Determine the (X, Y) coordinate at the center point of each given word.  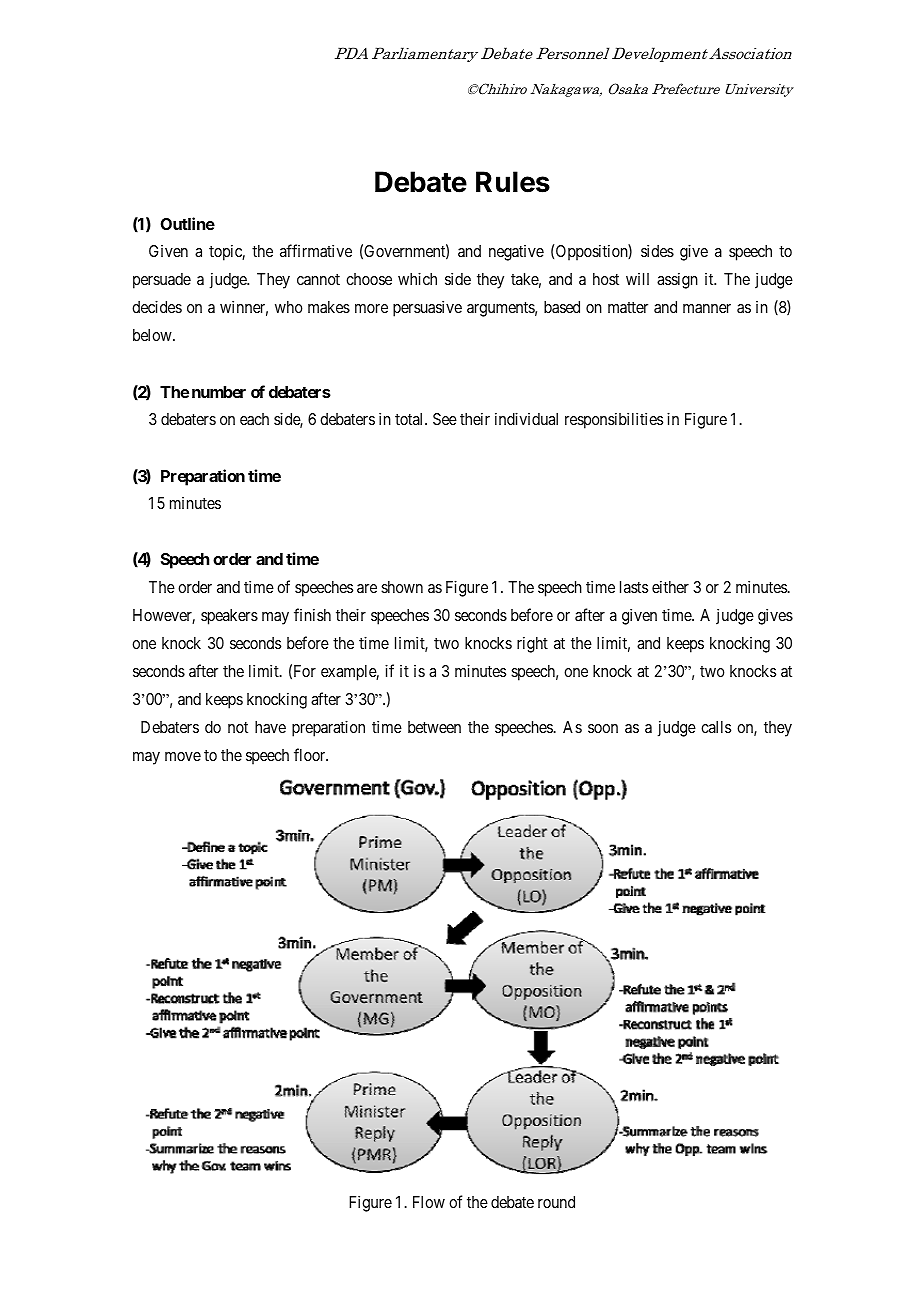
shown (402, 587)
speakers (229, 617)
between (434, 727)
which (417, 278)
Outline (188, 223)
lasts (634, 587)
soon (603, 728)
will (637, 279)
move (183, 756)
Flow (429, 1202)
